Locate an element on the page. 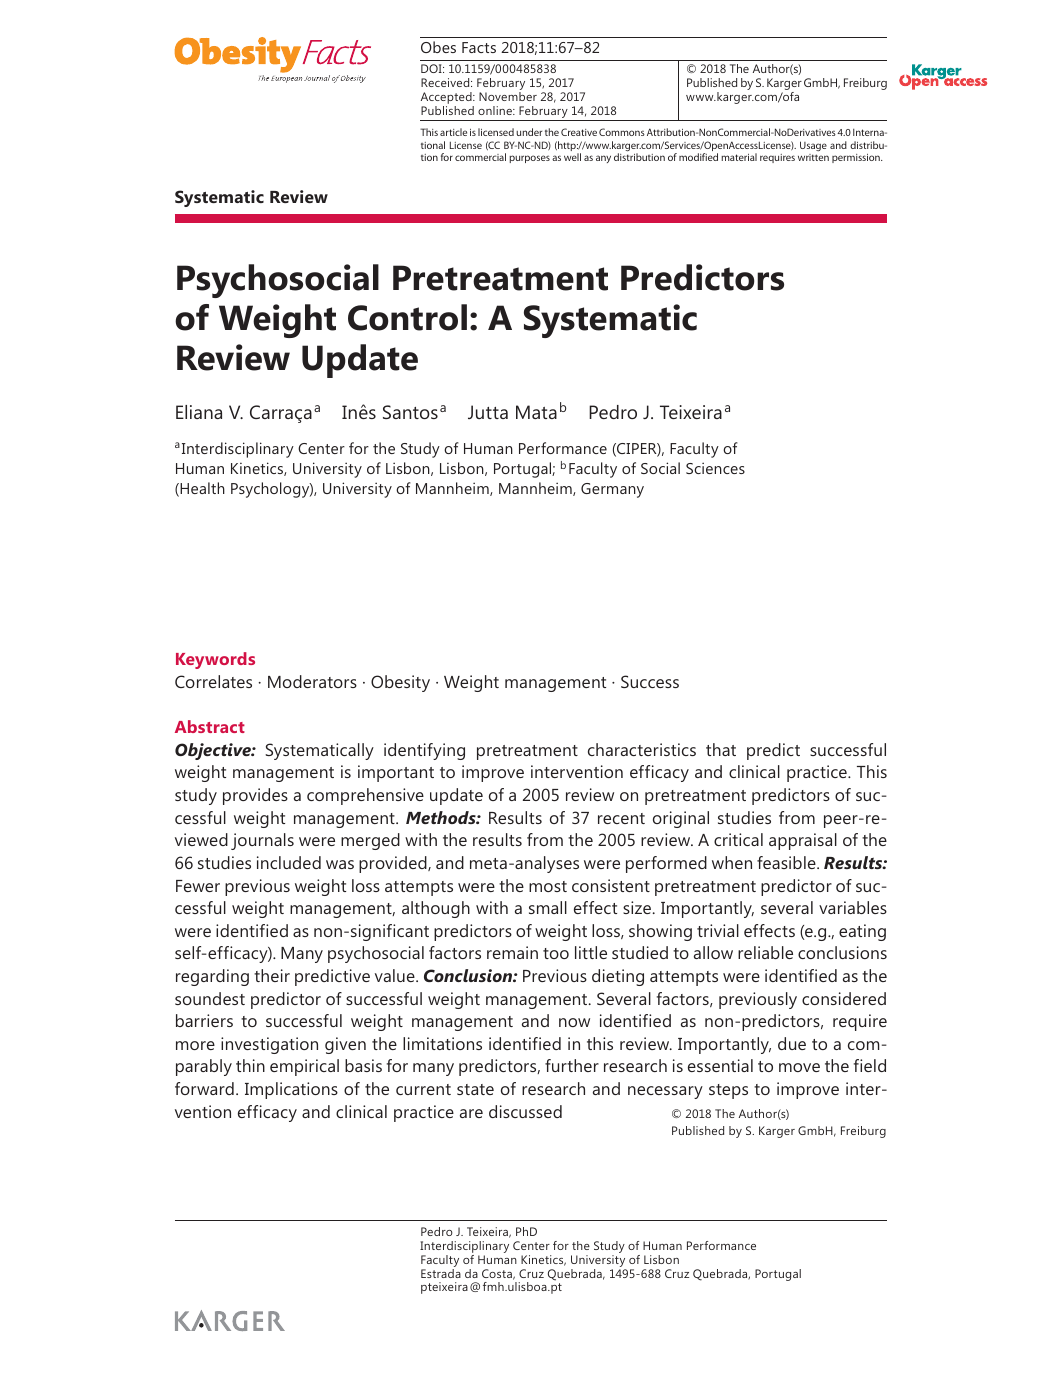 The image size is (1062, 1377). discussed is located at coordinates (525, 1111).
